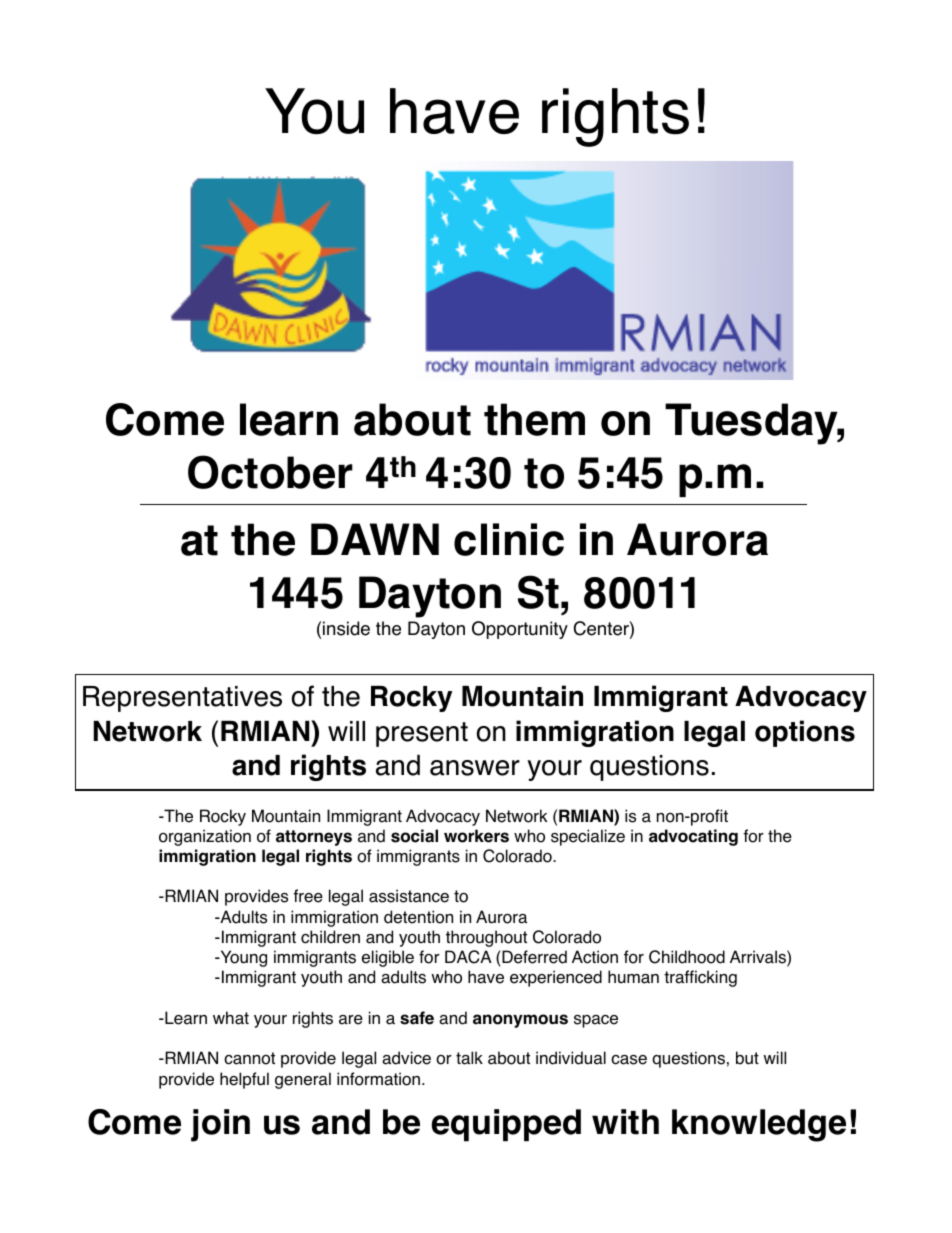  What do you see at coordinates (314, 838) in the image?
I see `attorneys` at bounding box center [314, 838].
